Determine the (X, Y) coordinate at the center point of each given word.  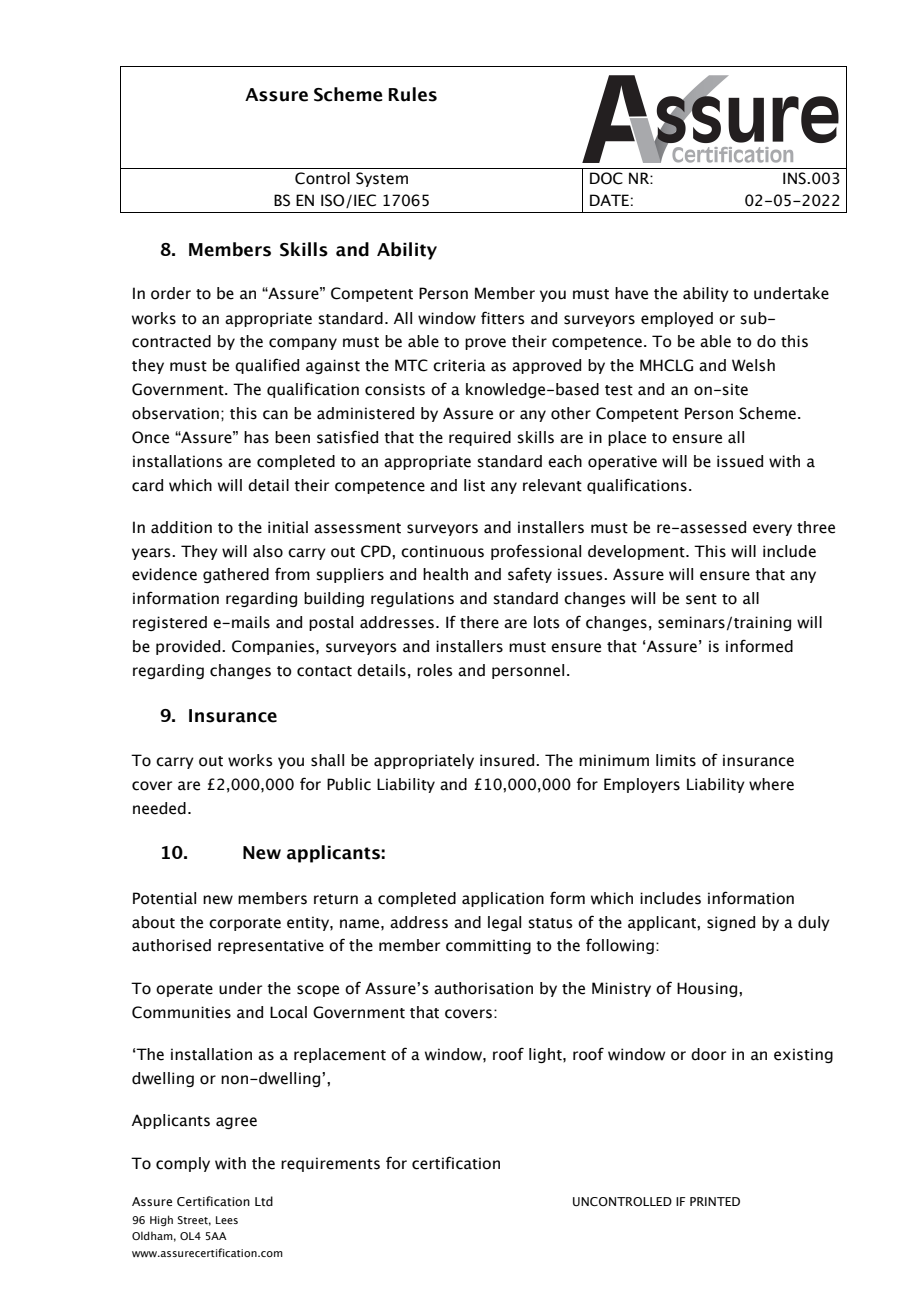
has (256, 437)
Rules (413, 94)
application (503, 899)
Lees (227, 1220)
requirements (330, 1164)
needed (159, 808)
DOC (606, 178)
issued (740, 461)
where (771, 784)
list (474, 485)
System (382, 179)
